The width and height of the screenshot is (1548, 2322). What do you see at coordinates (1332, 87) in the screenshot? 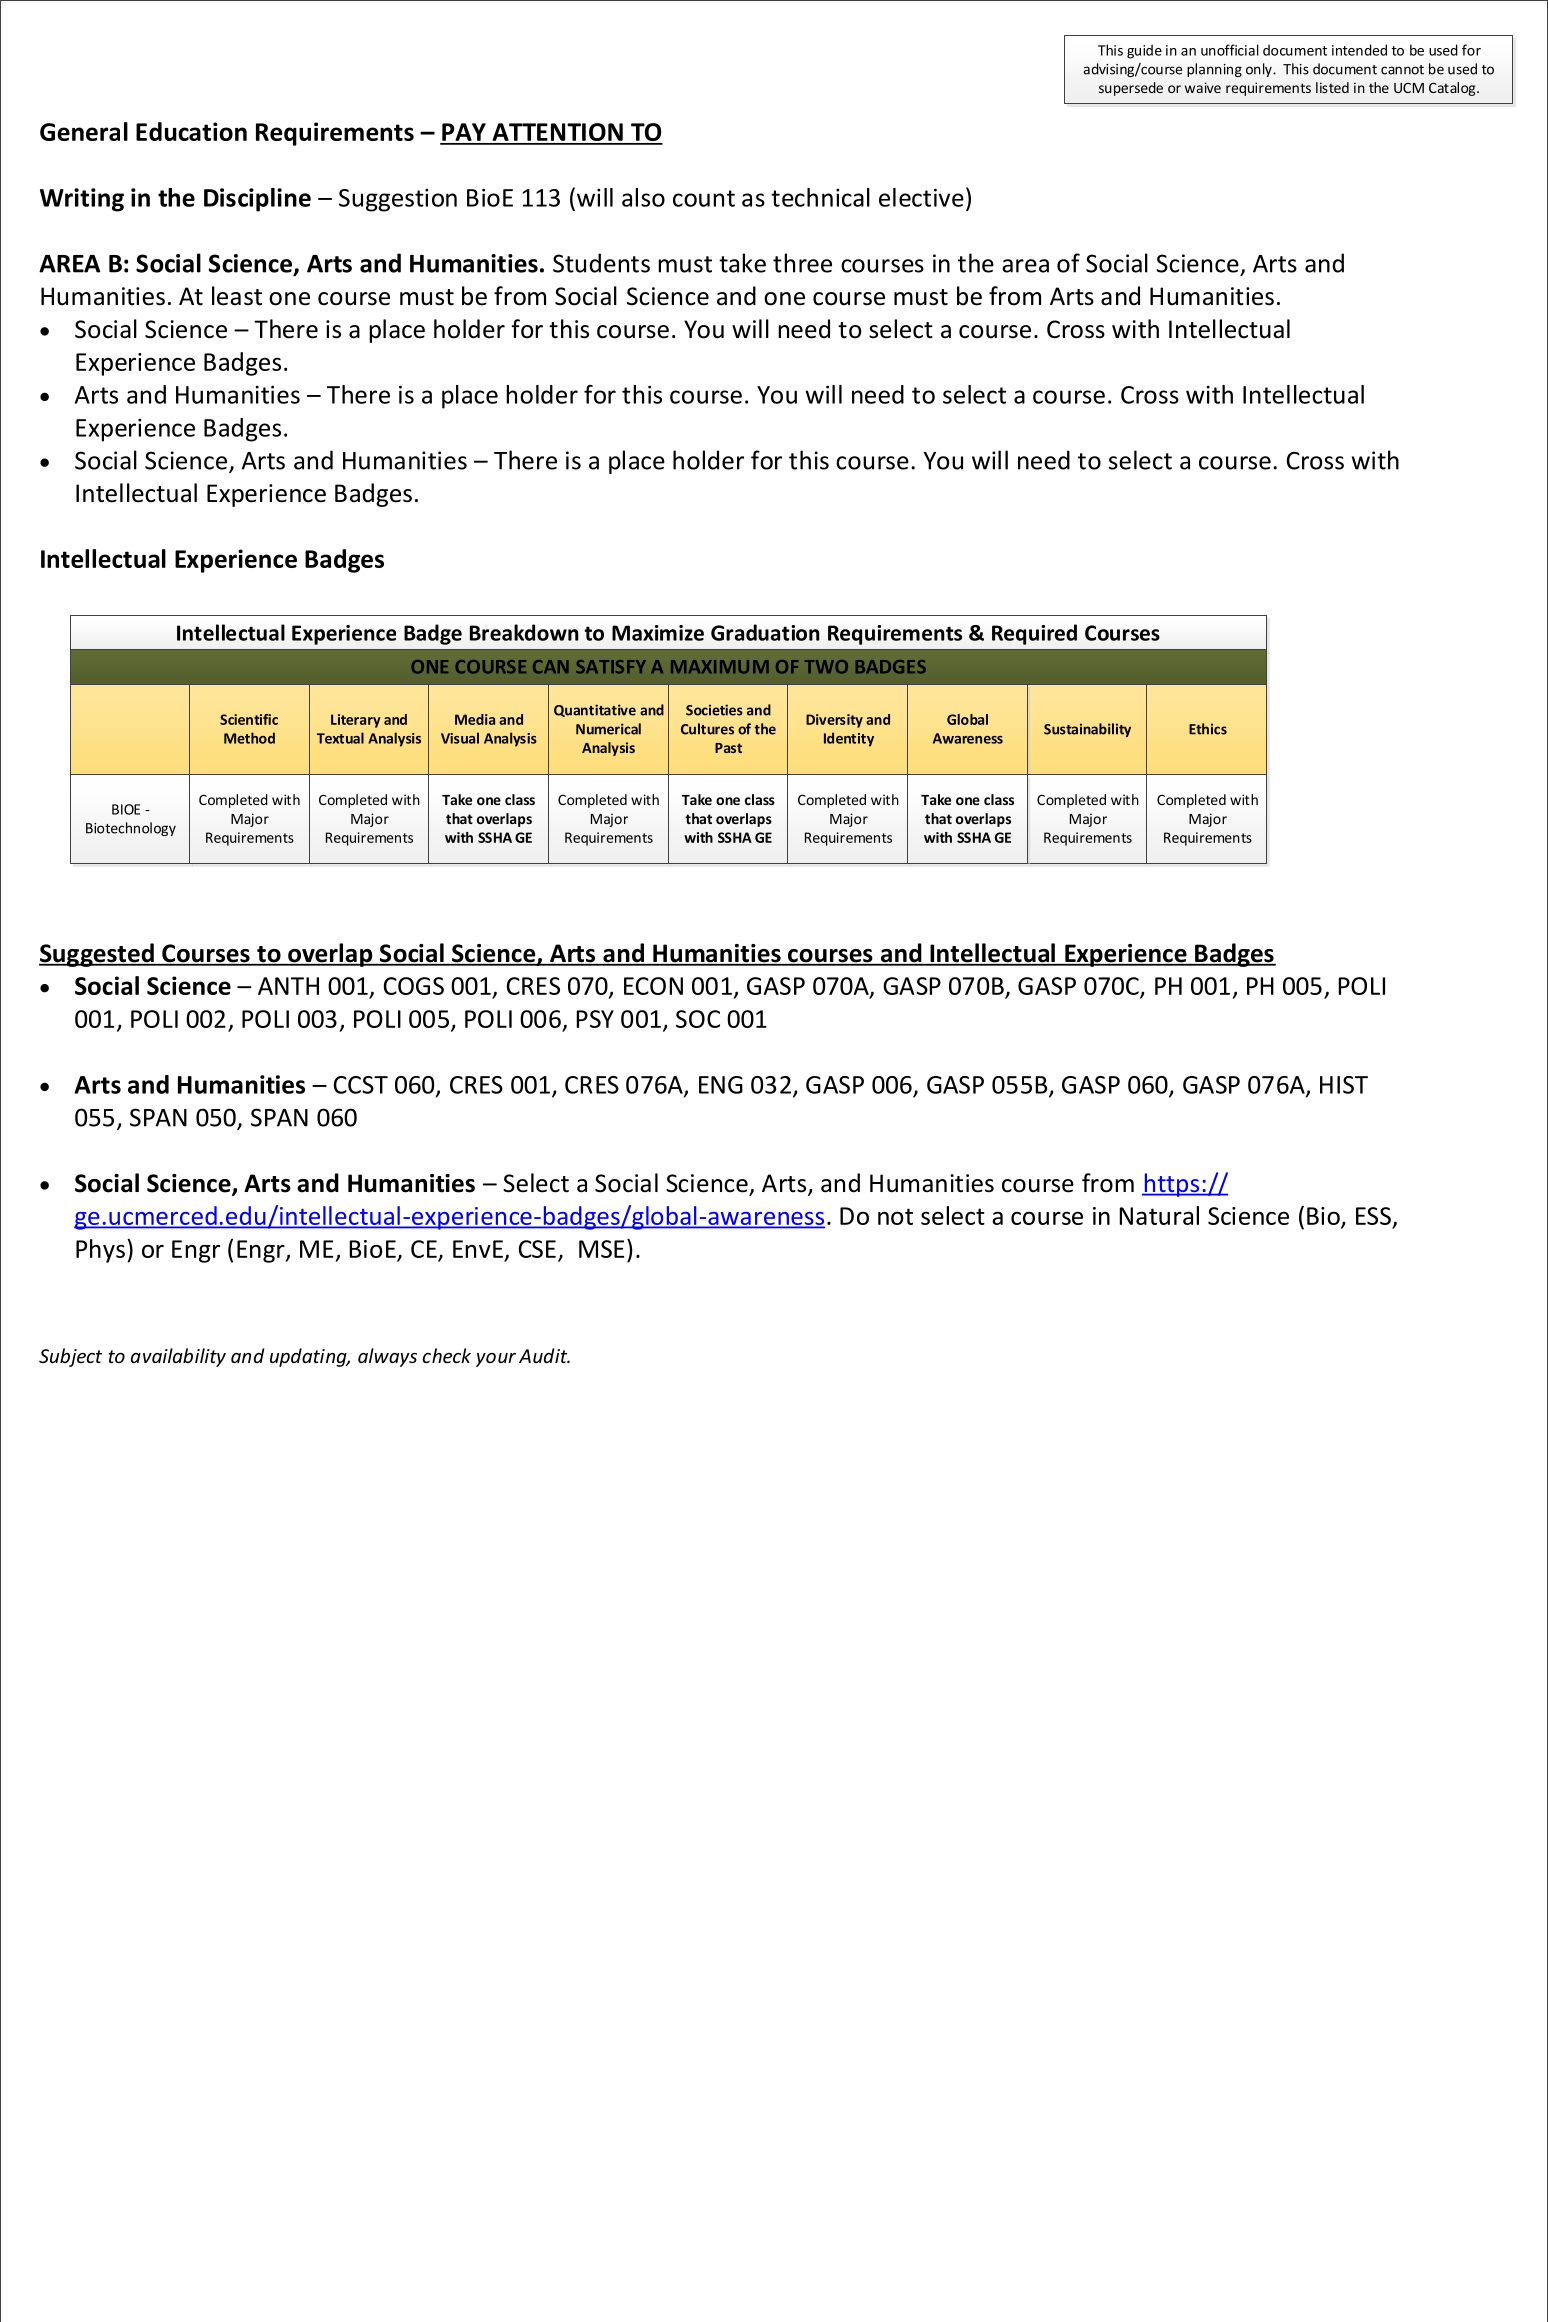
I see `listed` at bounding box center [1332, 87].
